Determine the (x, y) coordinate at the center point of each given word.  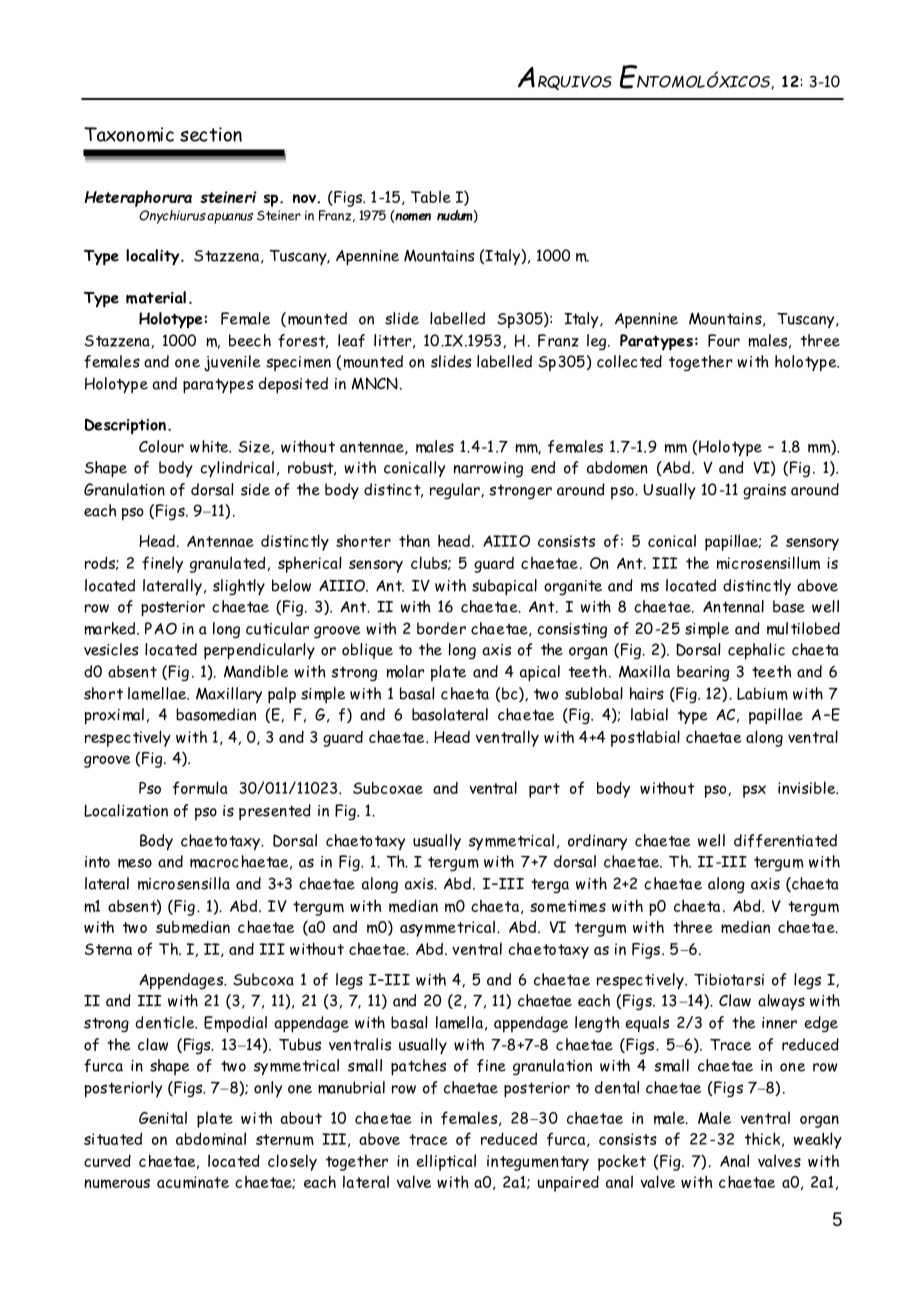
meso (135, 863)
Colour (161, 446)
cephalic (756, 651)
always (781, 1002)
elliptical (446, 1162)
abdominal (211, 1139)
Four (724, 340)
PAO (161, 628)
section (211, 134)
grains (764, 491)
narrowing (488, 469)
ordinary (597, 842)
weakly (818, 1140)
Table (431, 196)
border (441, 628)
